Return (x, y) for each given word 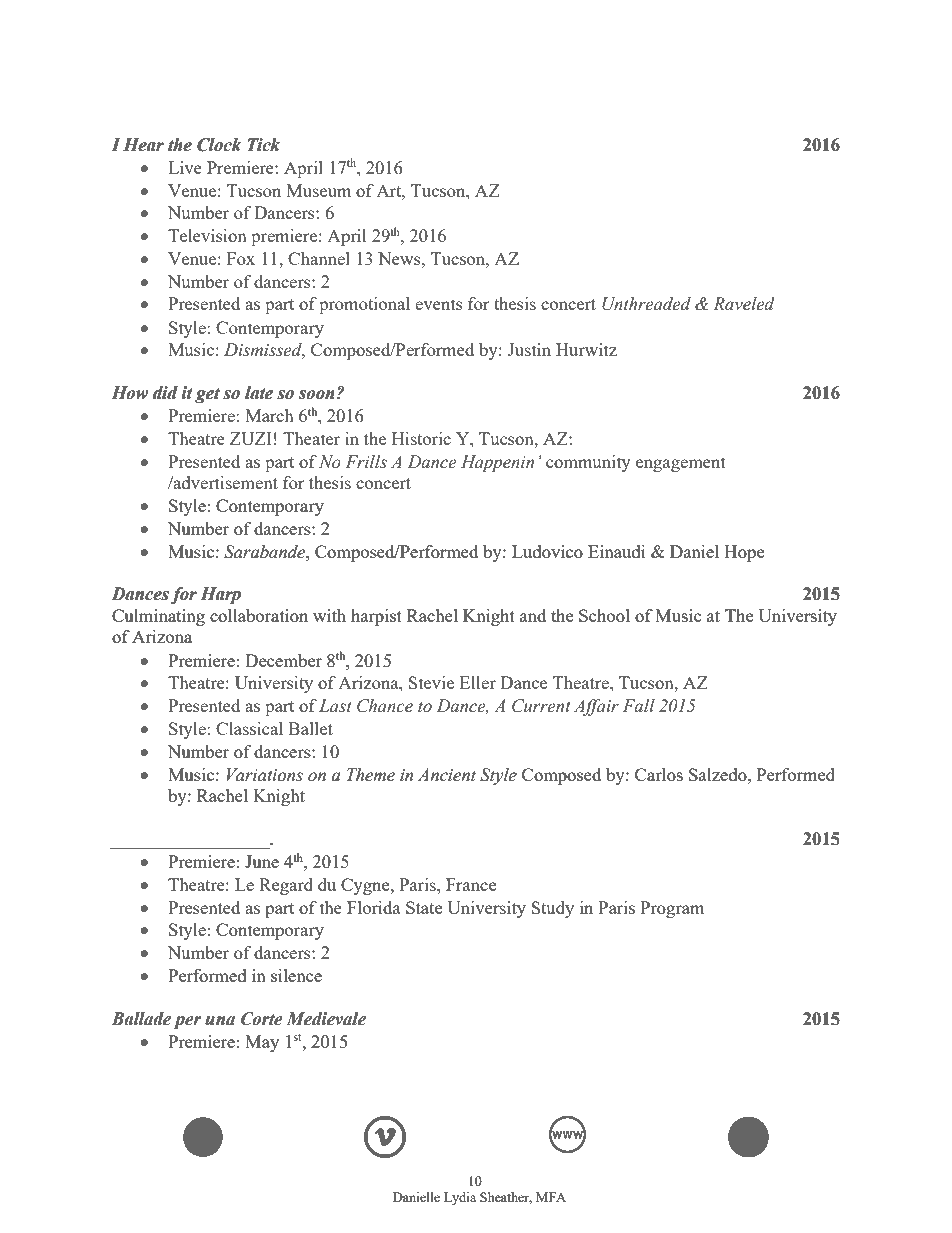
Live (185, 167)
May (262, 1043)
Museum (318, 190)
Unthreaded (646, 304)
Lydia (460, 1198)
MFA (551, 1197)
